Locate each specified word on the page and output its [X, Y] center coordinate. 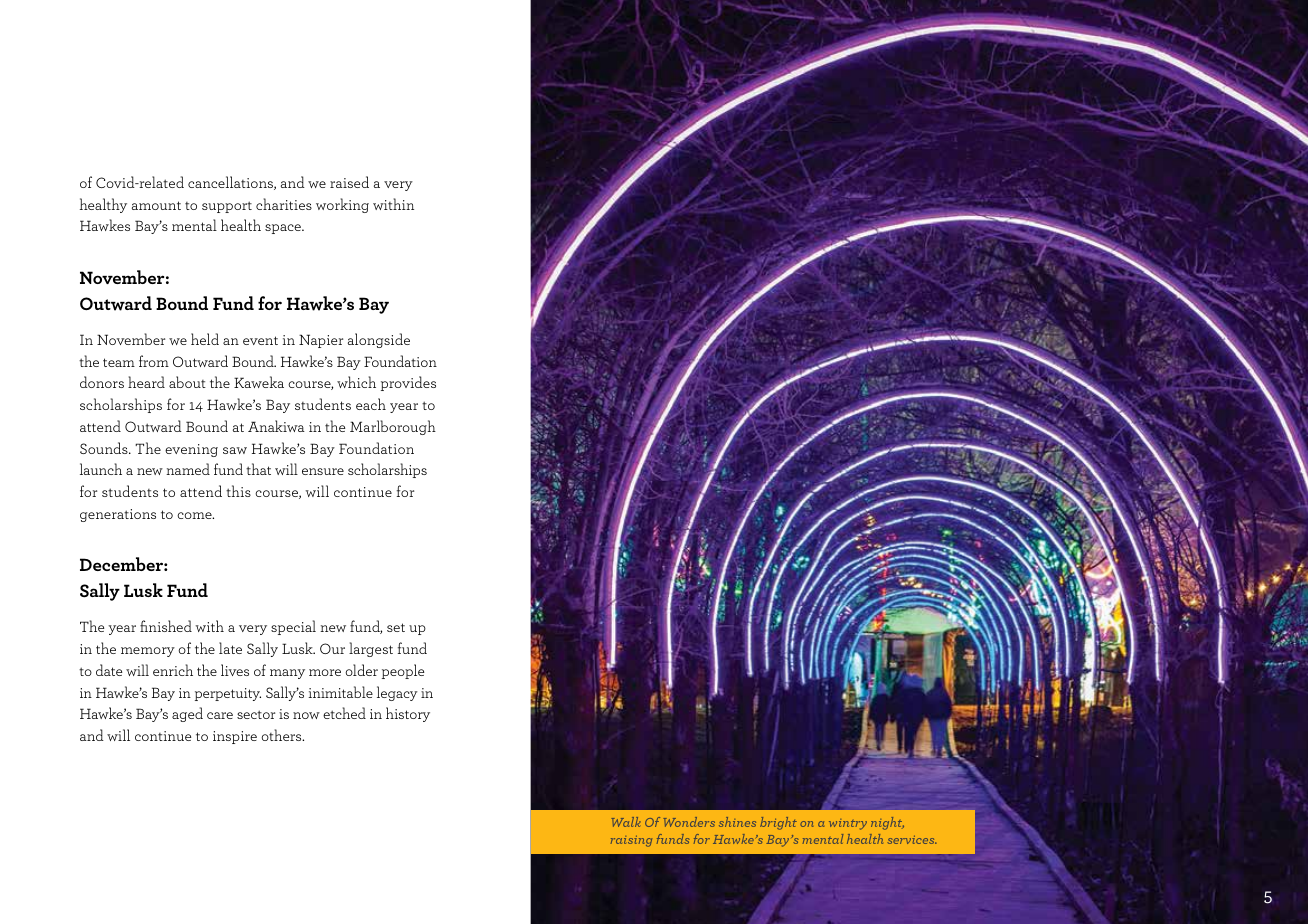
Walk [626, 822]
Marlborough [393, 427]
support [227, 207]
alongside [379, 340]
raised [349, 182]
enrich [173, 670]
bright [778, 823]
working [342, 205]
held [205, 339]
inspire [235, 737]
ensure [323, 471]
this [238, 491]
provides [408, 383]
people [403, 671]
